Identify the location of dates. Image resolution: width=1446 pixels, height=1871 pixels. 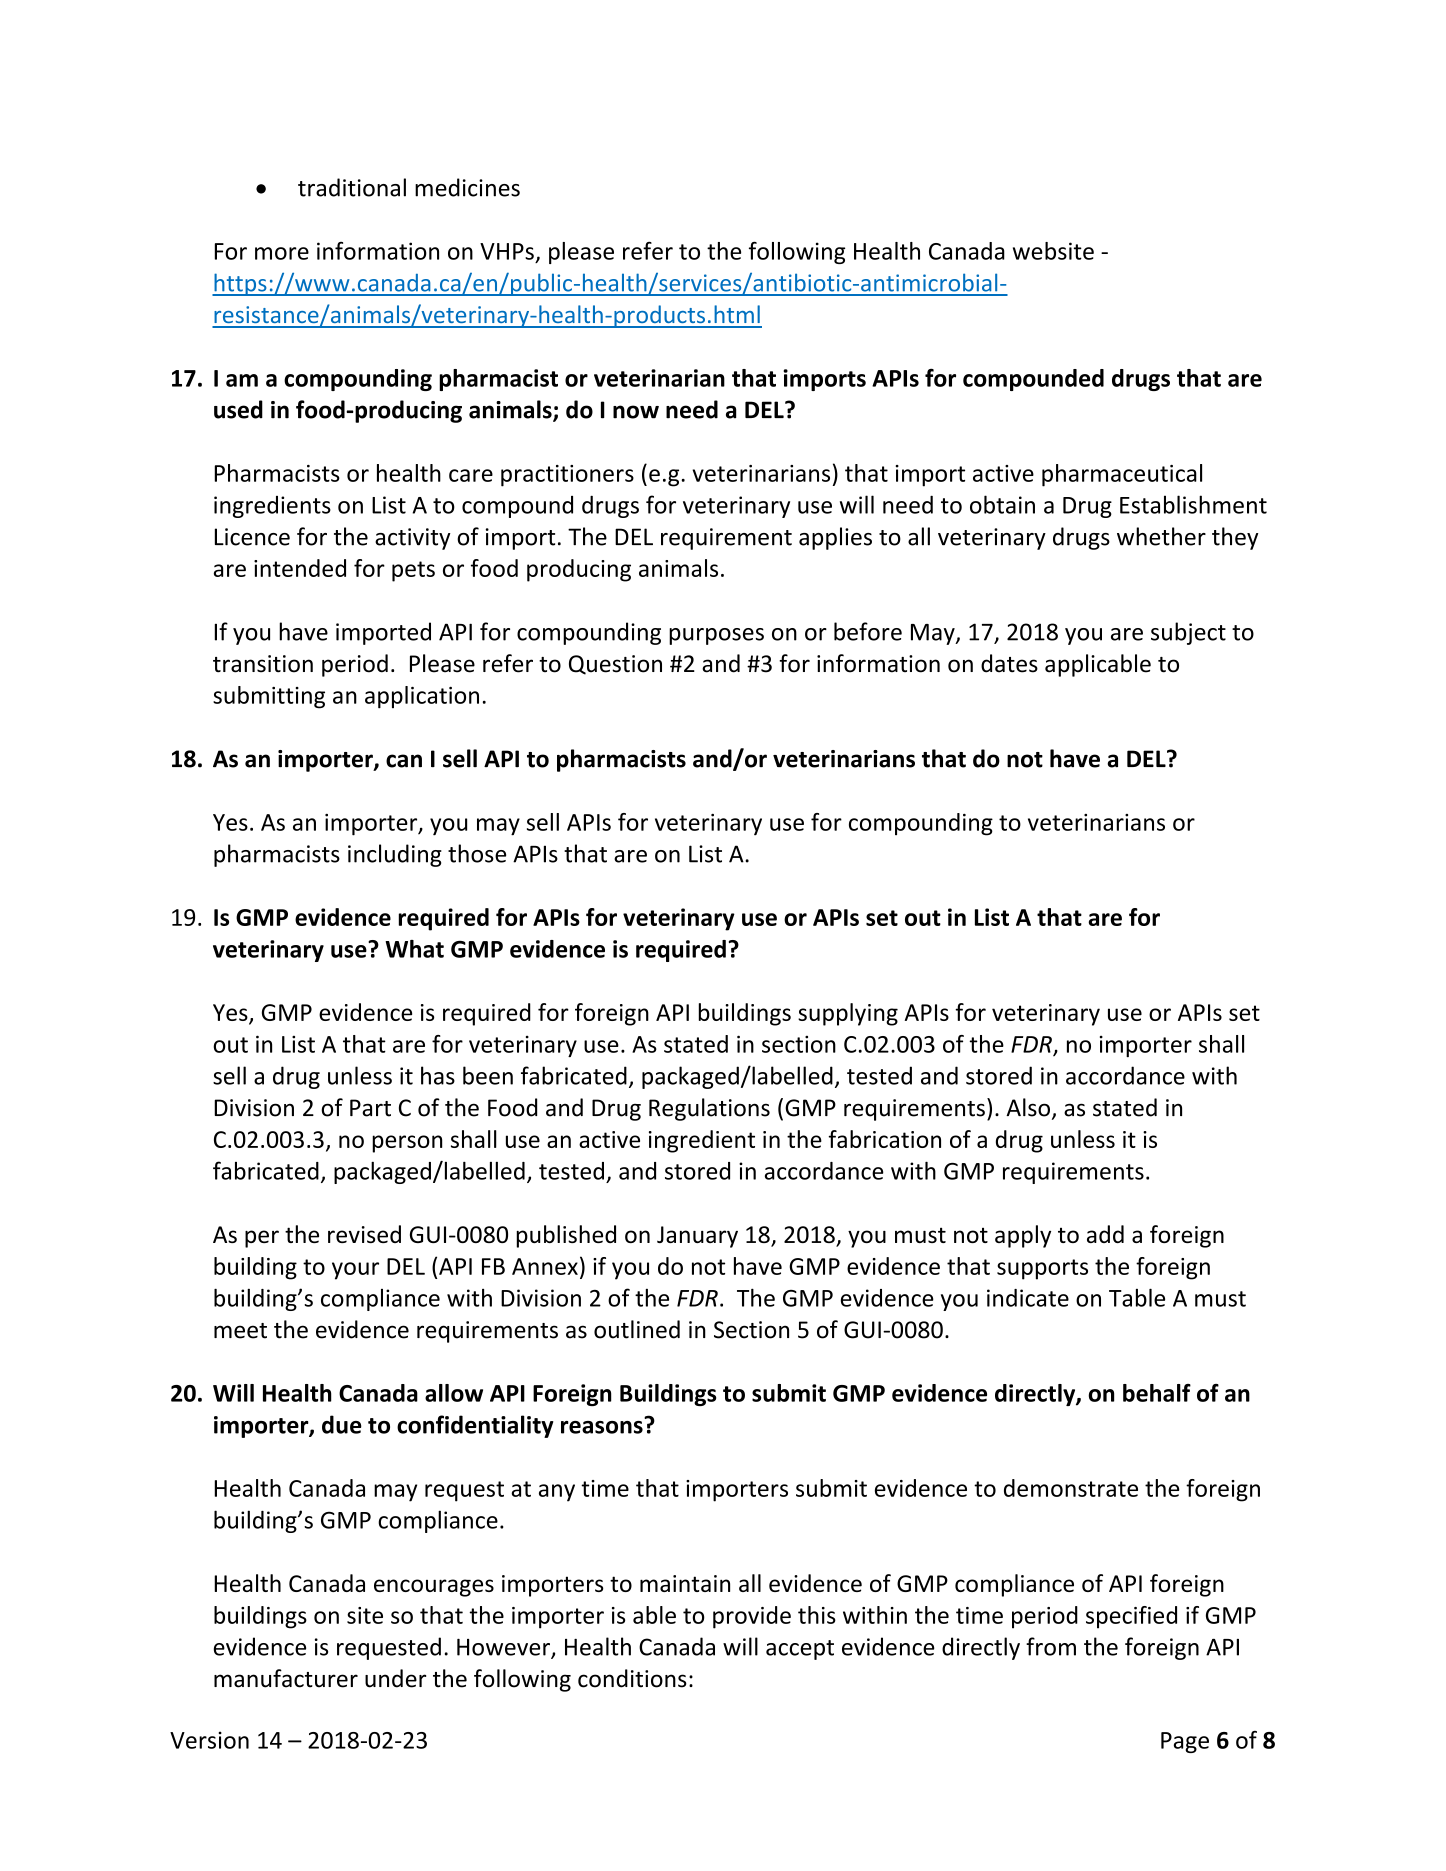
(1009, 663).
